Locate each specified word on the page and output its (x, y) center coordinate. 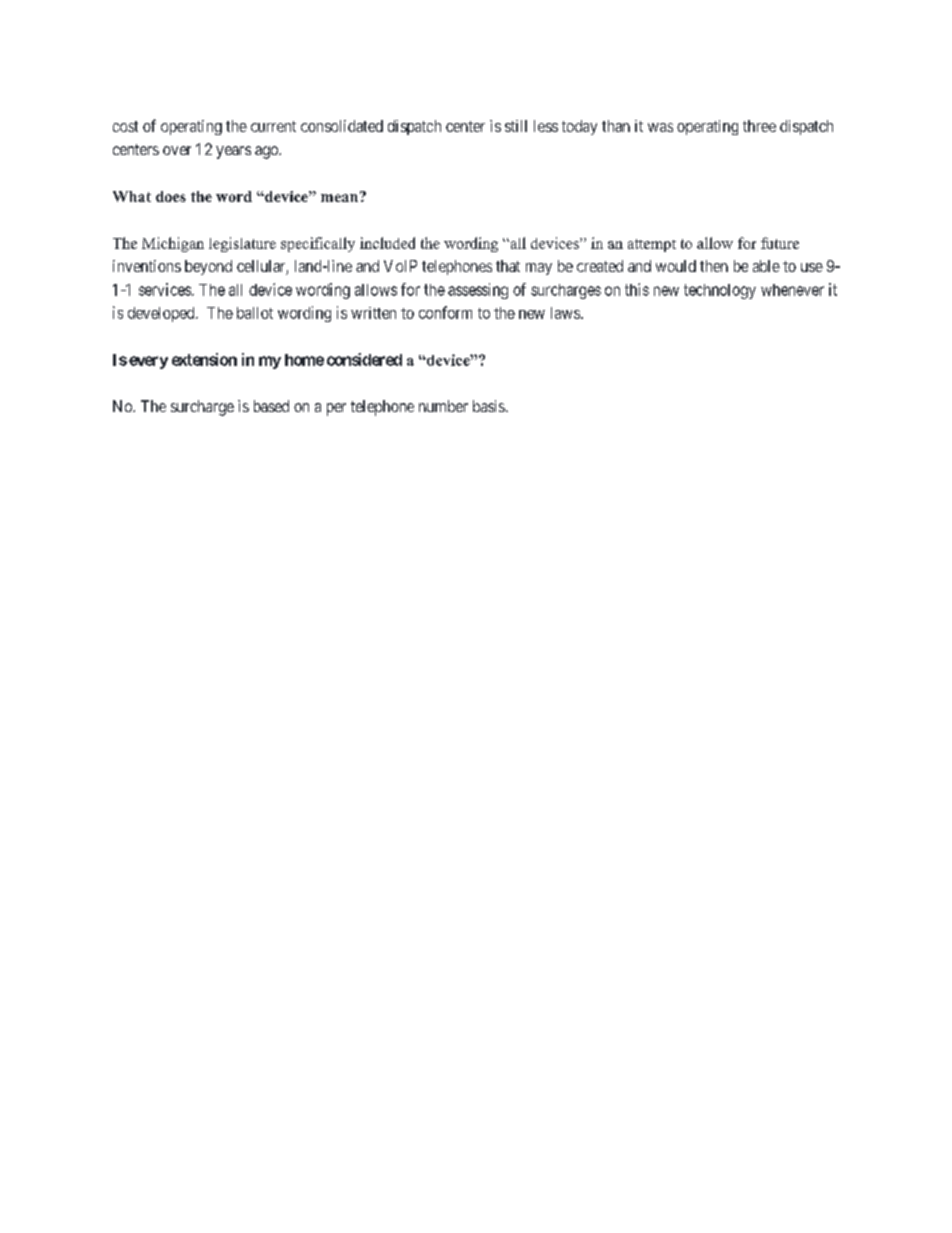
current (273, 126)
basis (489, 406)
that (508, 266)
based (271, 406)
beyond (208, 267)
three (759, 126)
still (516, 126)
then (714, 266)
